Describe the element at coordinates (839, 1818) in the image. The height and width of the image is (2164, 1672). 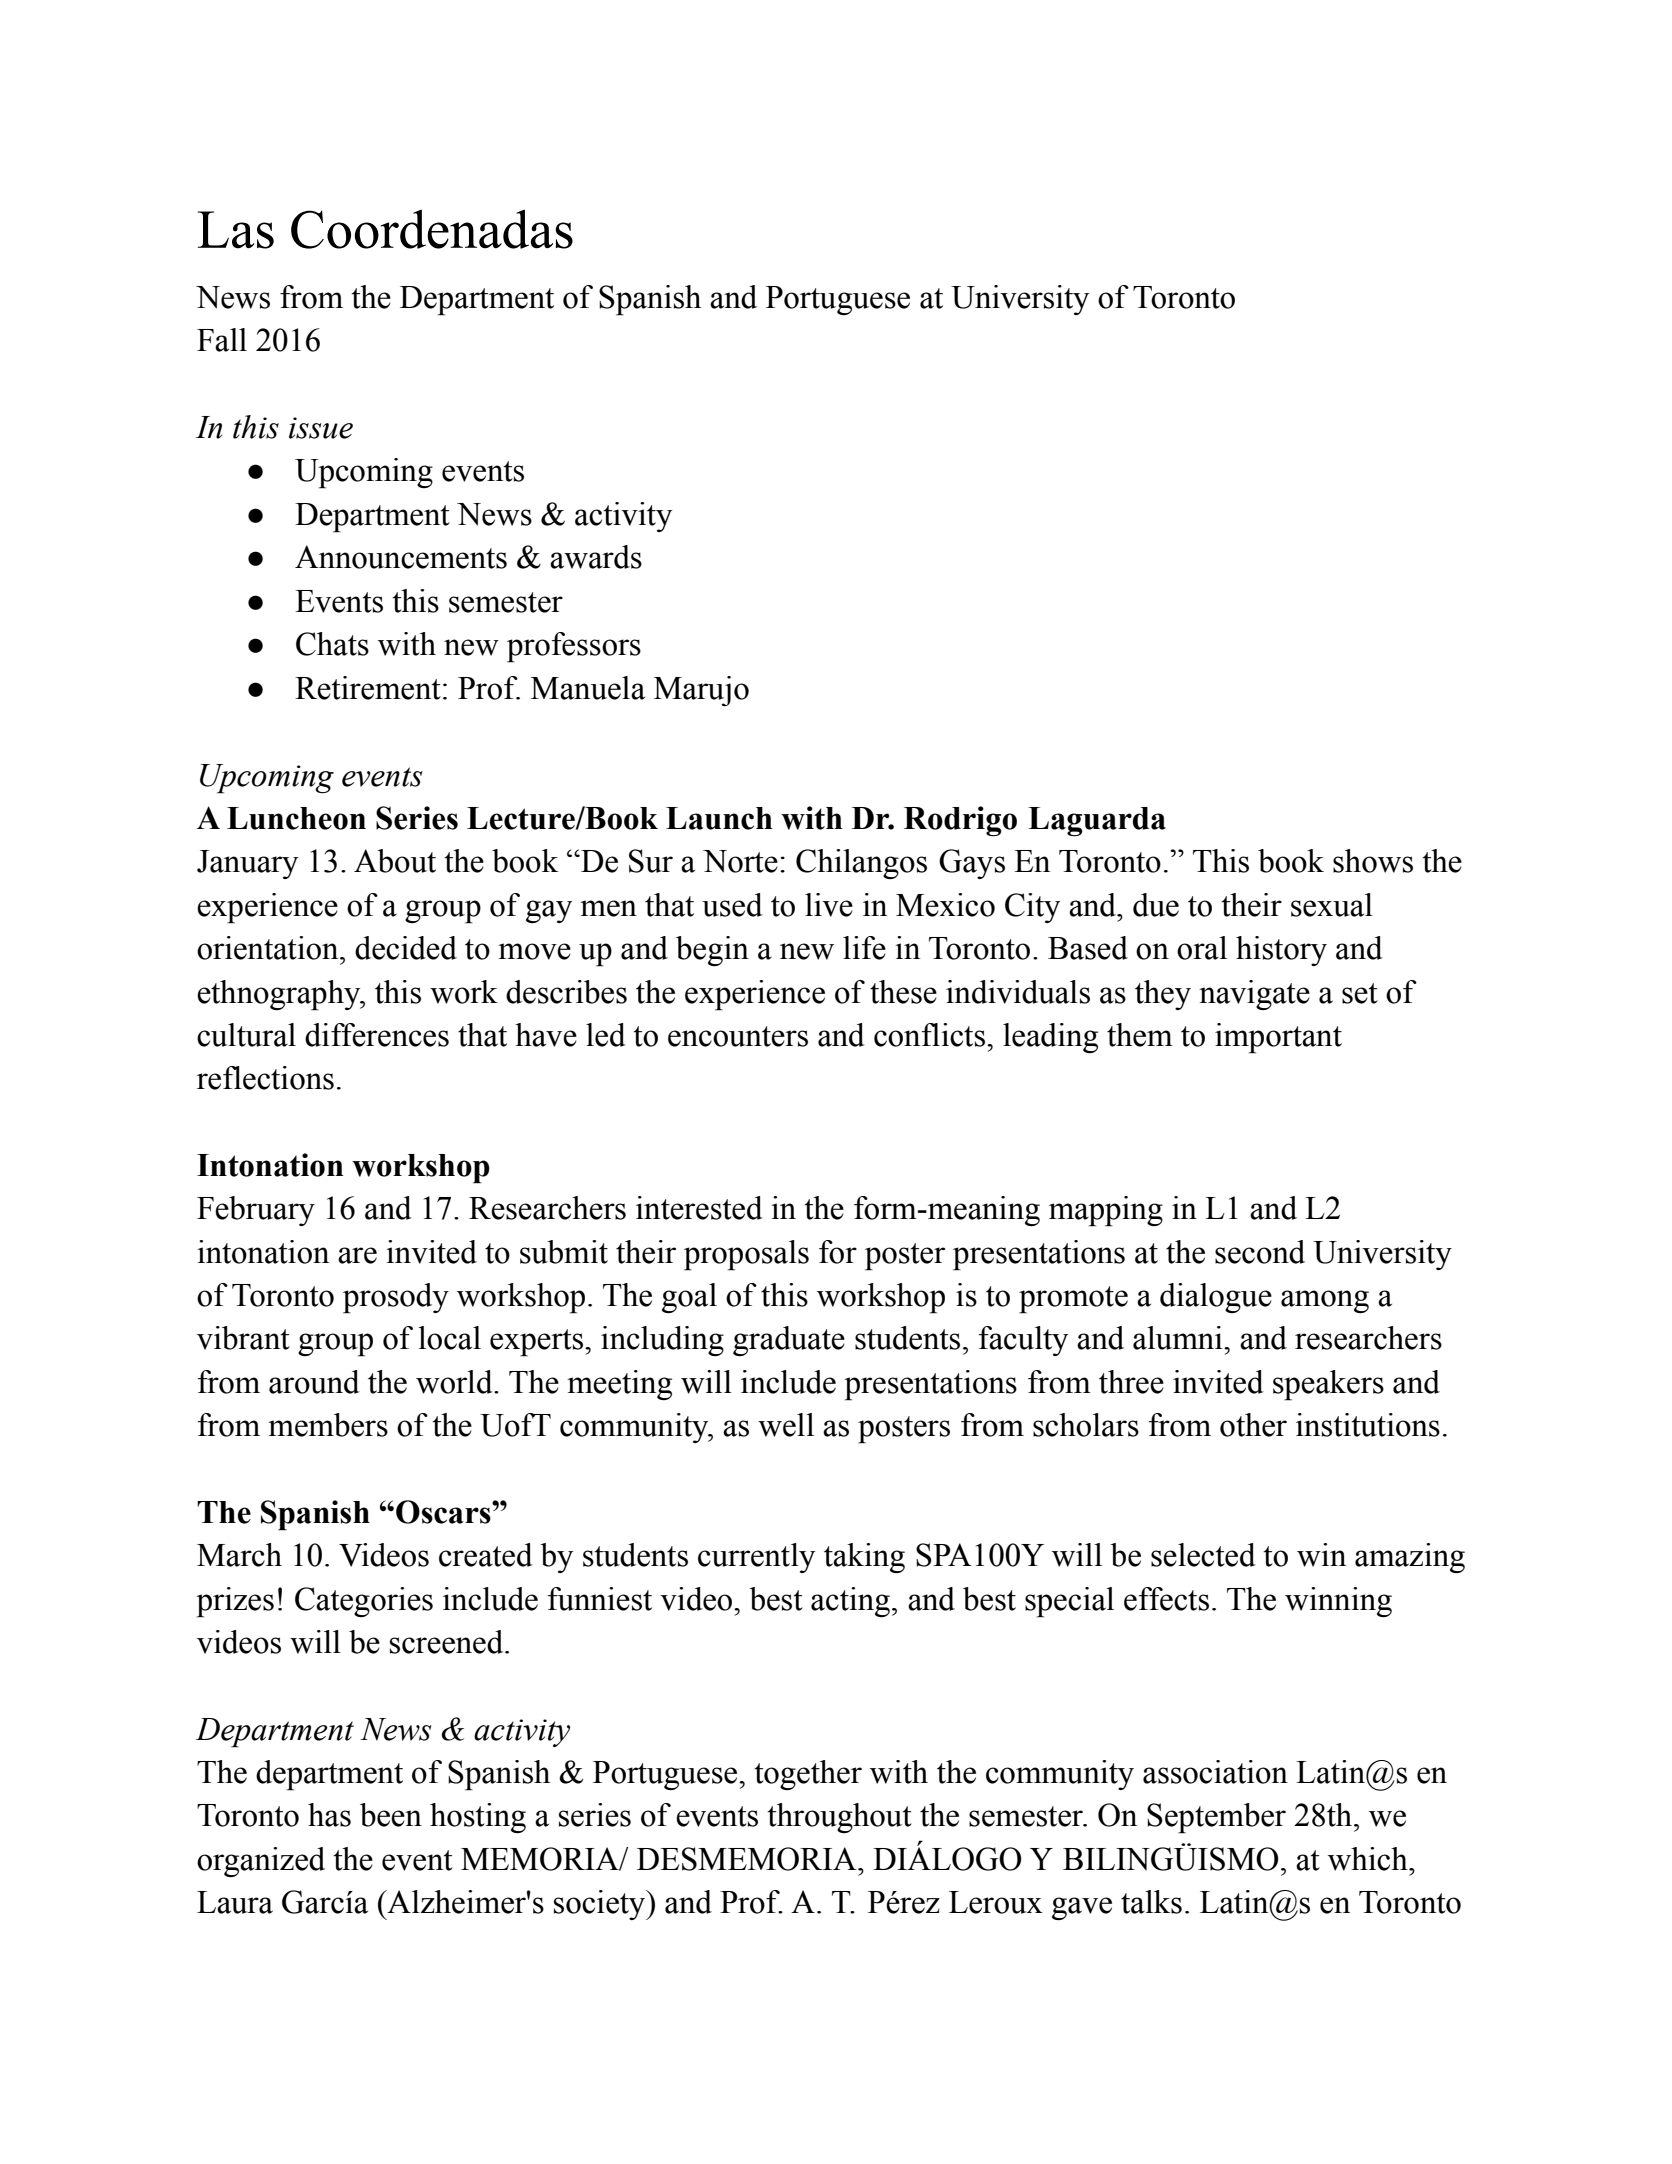
I see `throughout` at that location.
